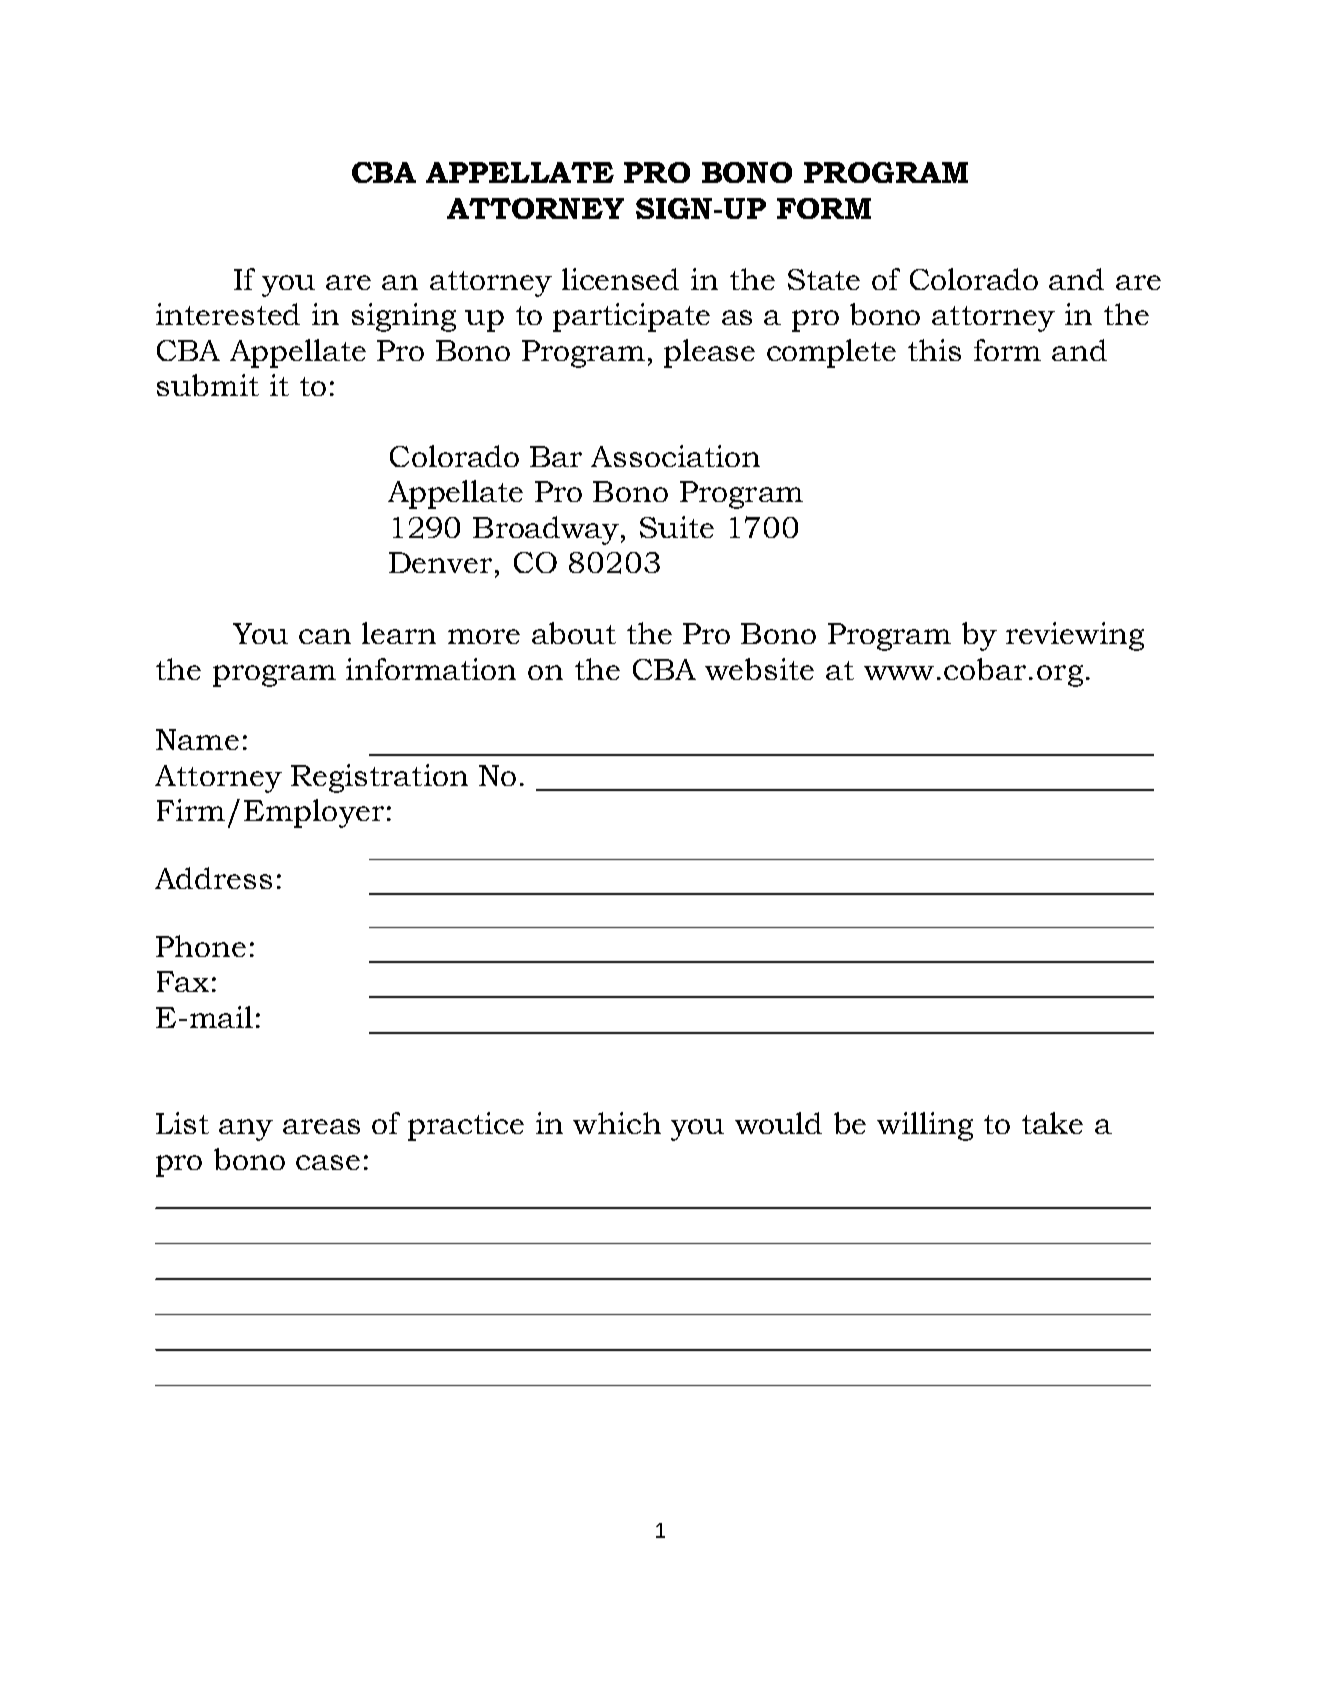 The image size is (1320, 1708). What do you see at coordinates (1075, 636) in the screenshot?
I see `reviewing` at bounding box center [1075, 636].
